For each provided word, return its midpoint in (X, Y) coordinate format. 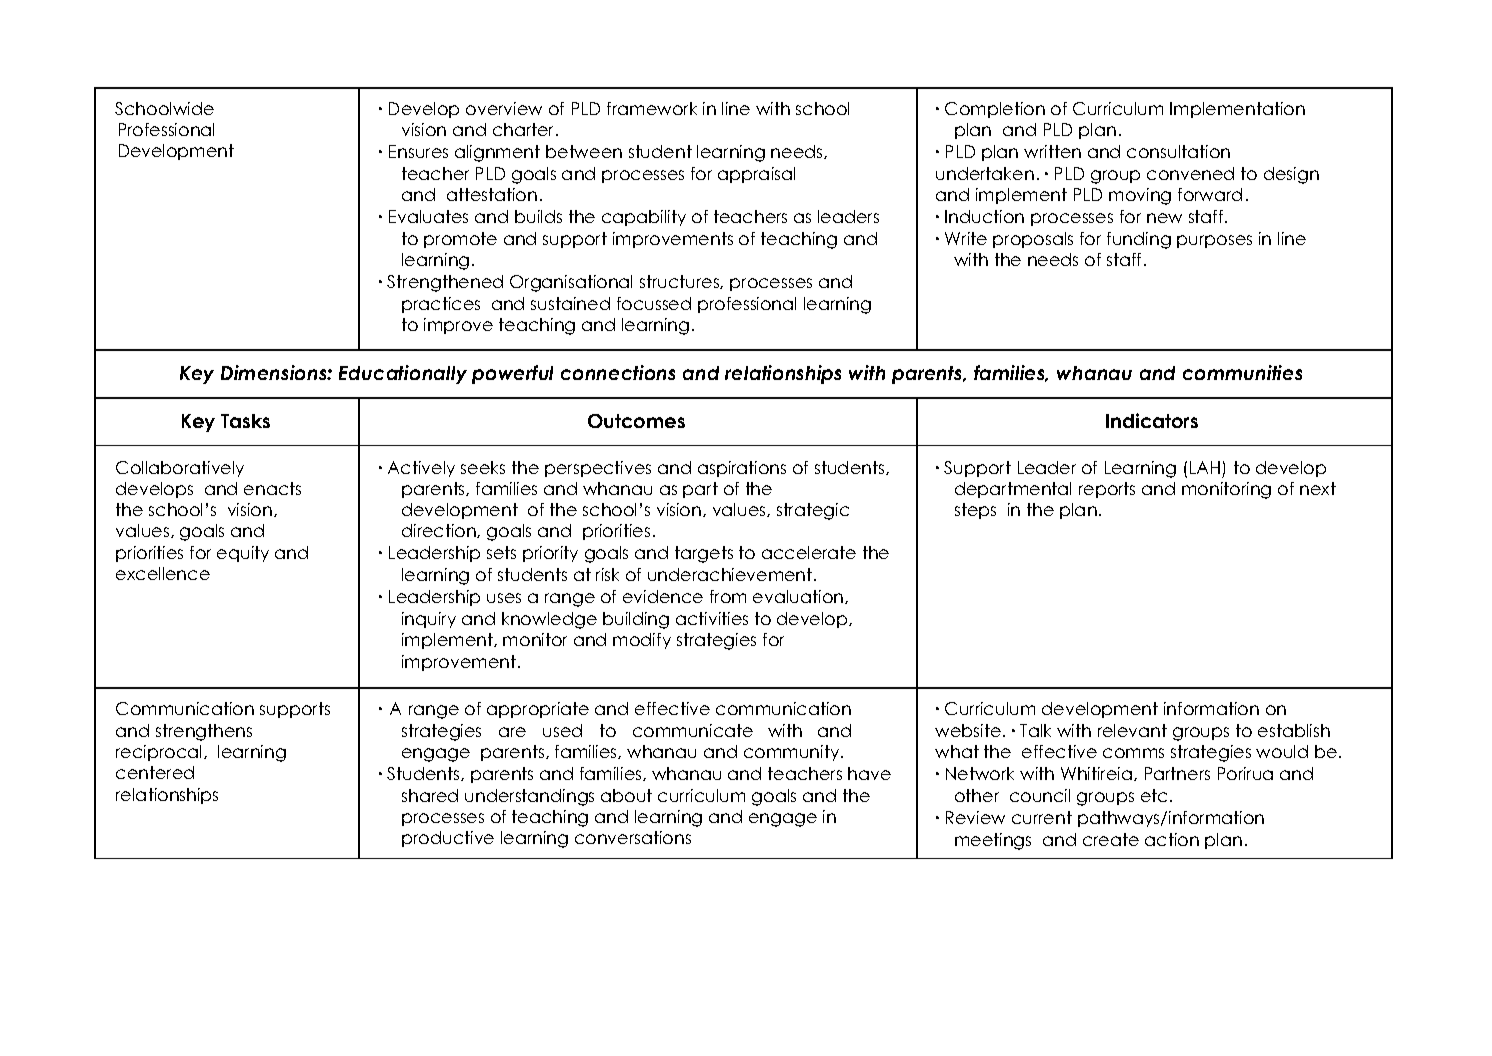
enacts (272, 488)
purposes (1214, 241)
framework (652, 108)
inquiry (429, 620)
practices (441, 305)
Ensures (418, 151)
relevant (1132, 730)
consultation (1178, 151)
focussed (654, 303)
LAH (1205, 467)
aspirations (742, 469)
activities (712, 618)
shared (430, 795)
